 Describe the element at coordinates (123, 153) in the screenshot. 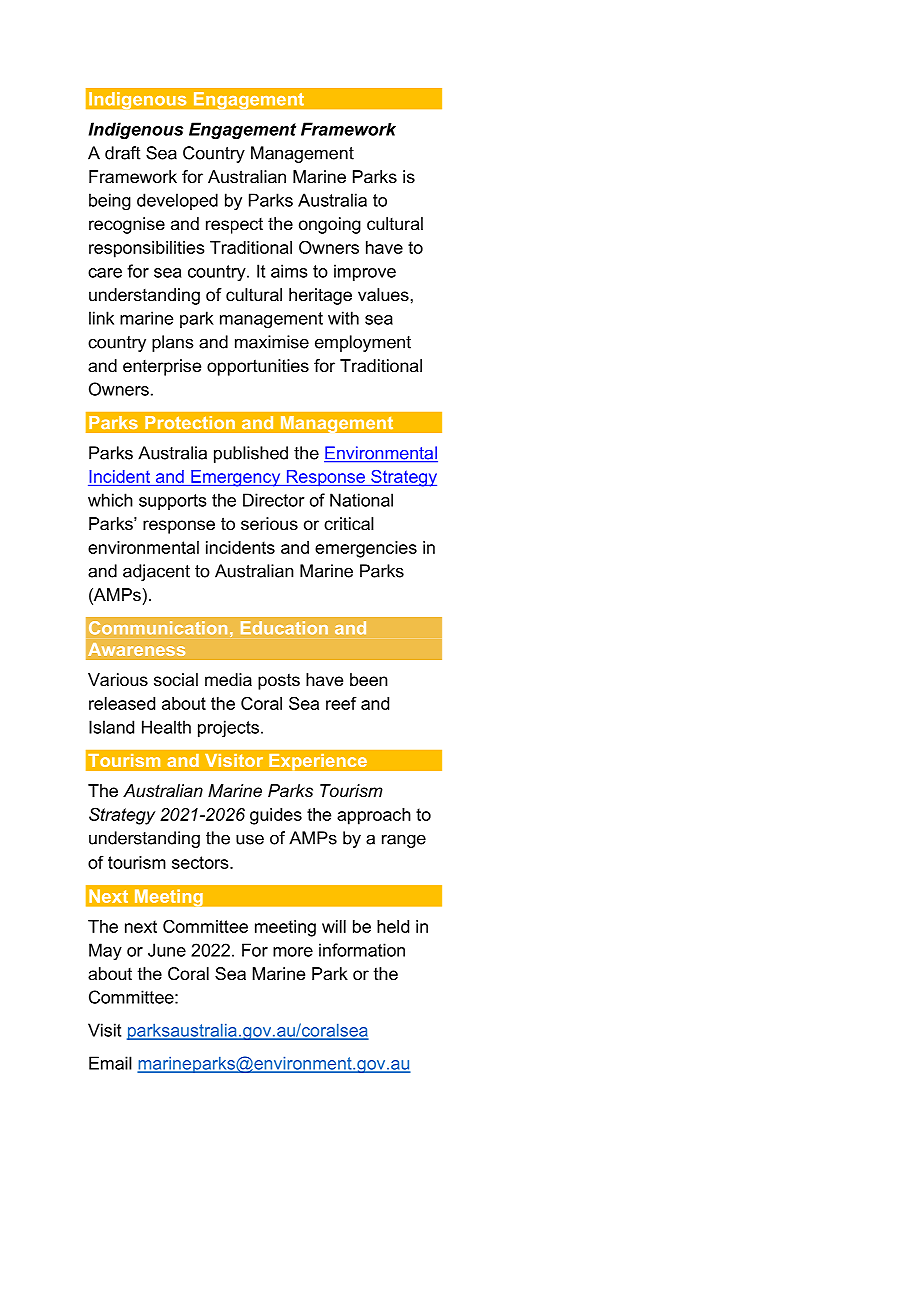

I see `draft` at that location.
